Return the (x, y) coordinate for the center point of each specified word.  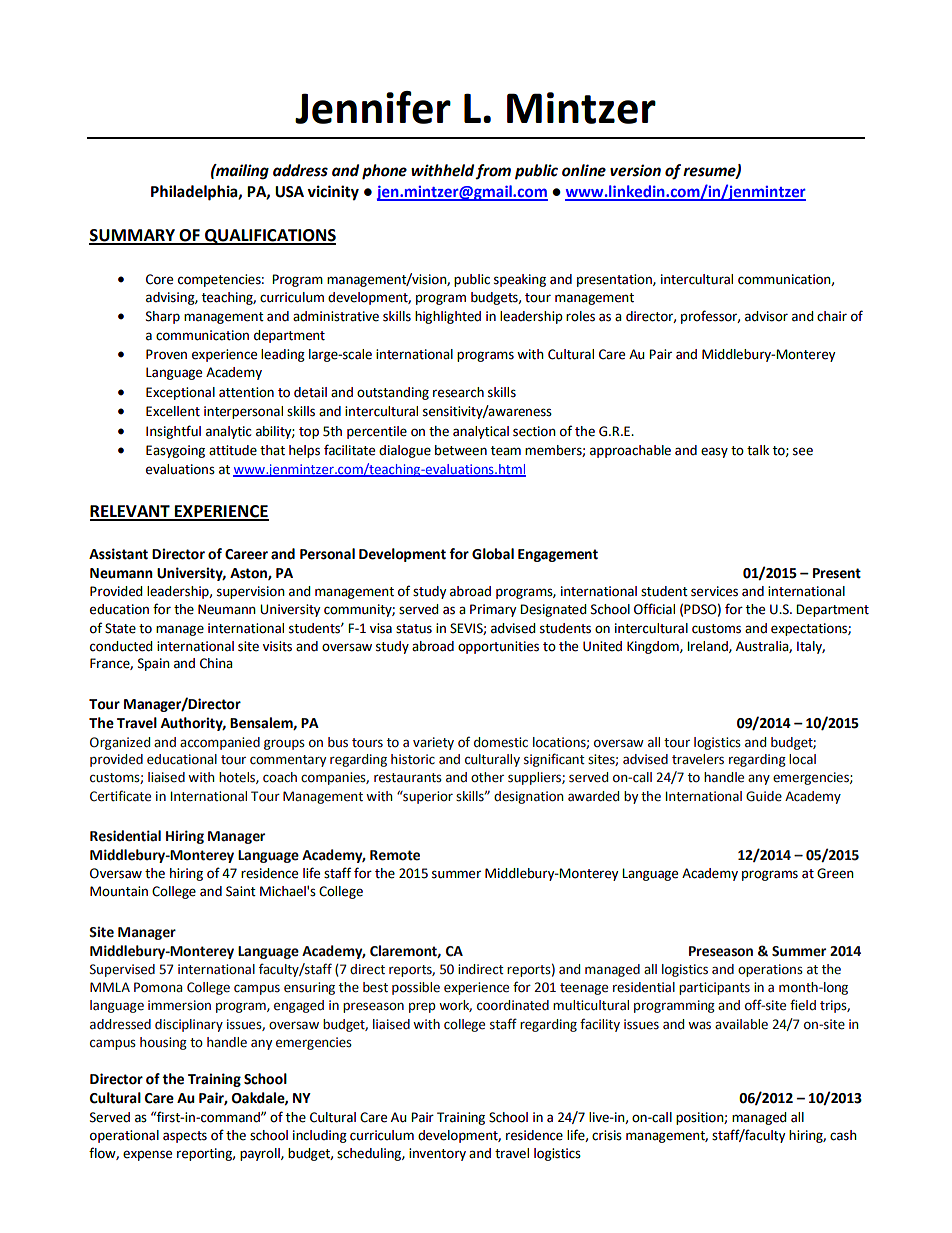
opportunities (498, 647)
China (216, 663)
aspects (185, 1137)
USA (289, 192)
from (493, 171)
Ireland (708, 647)
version (635, 170)
